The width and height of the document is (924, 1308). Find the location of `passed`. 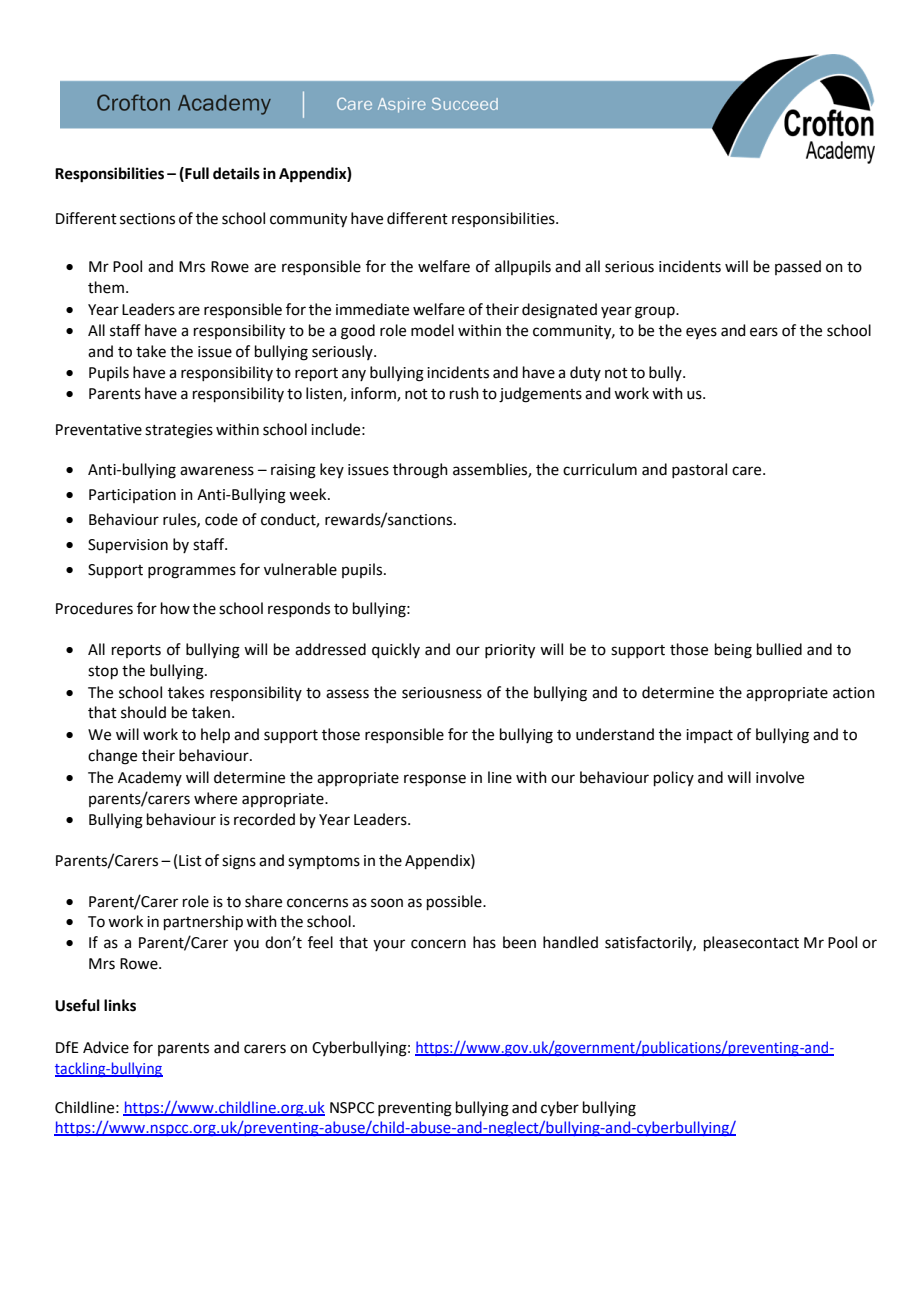

passed is located at coordinates (798, 267).
